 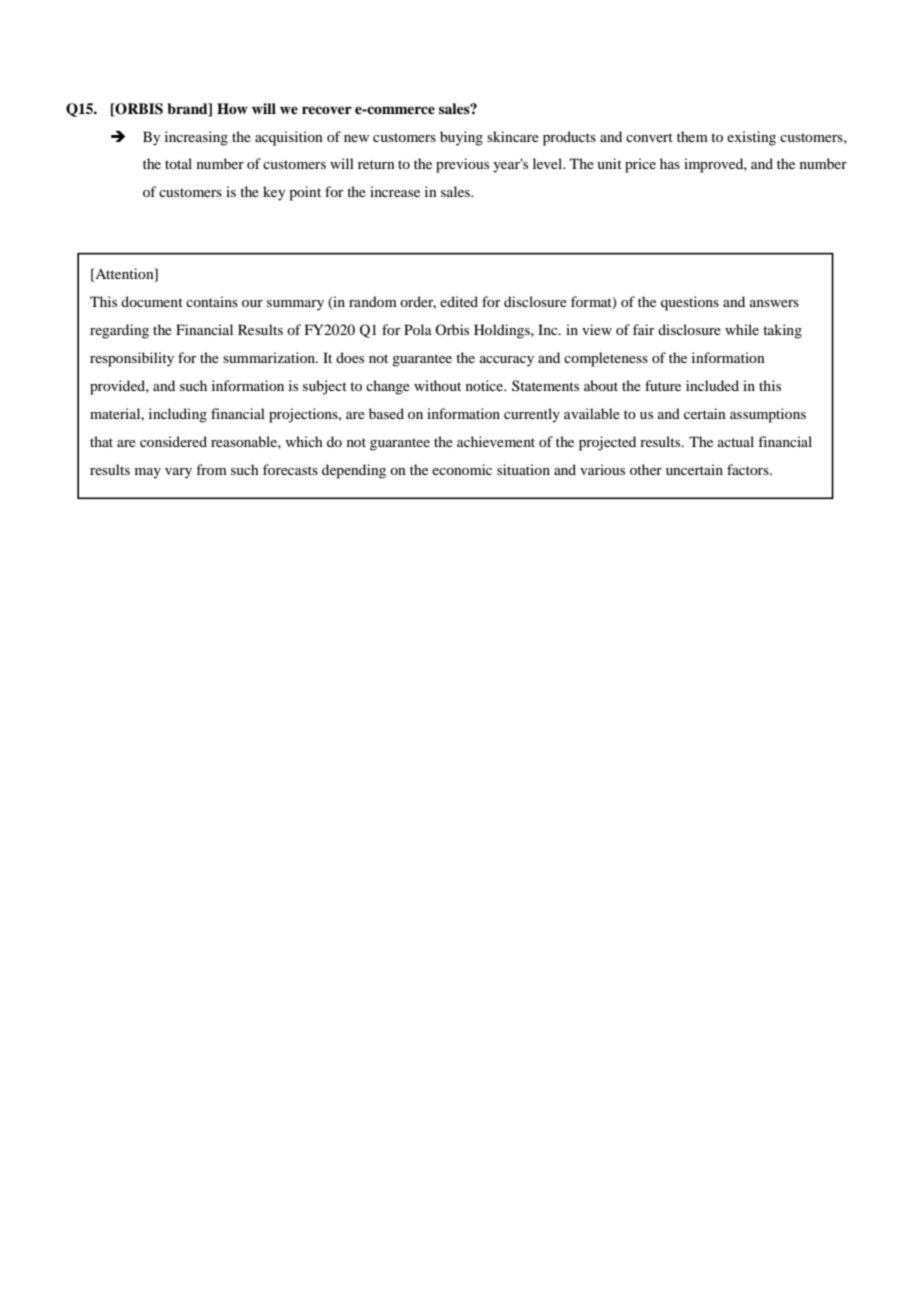 What do you see at coordinates (132, 359) in the screenshot?
I see `responsibility` at bounding box center [132, 359].
